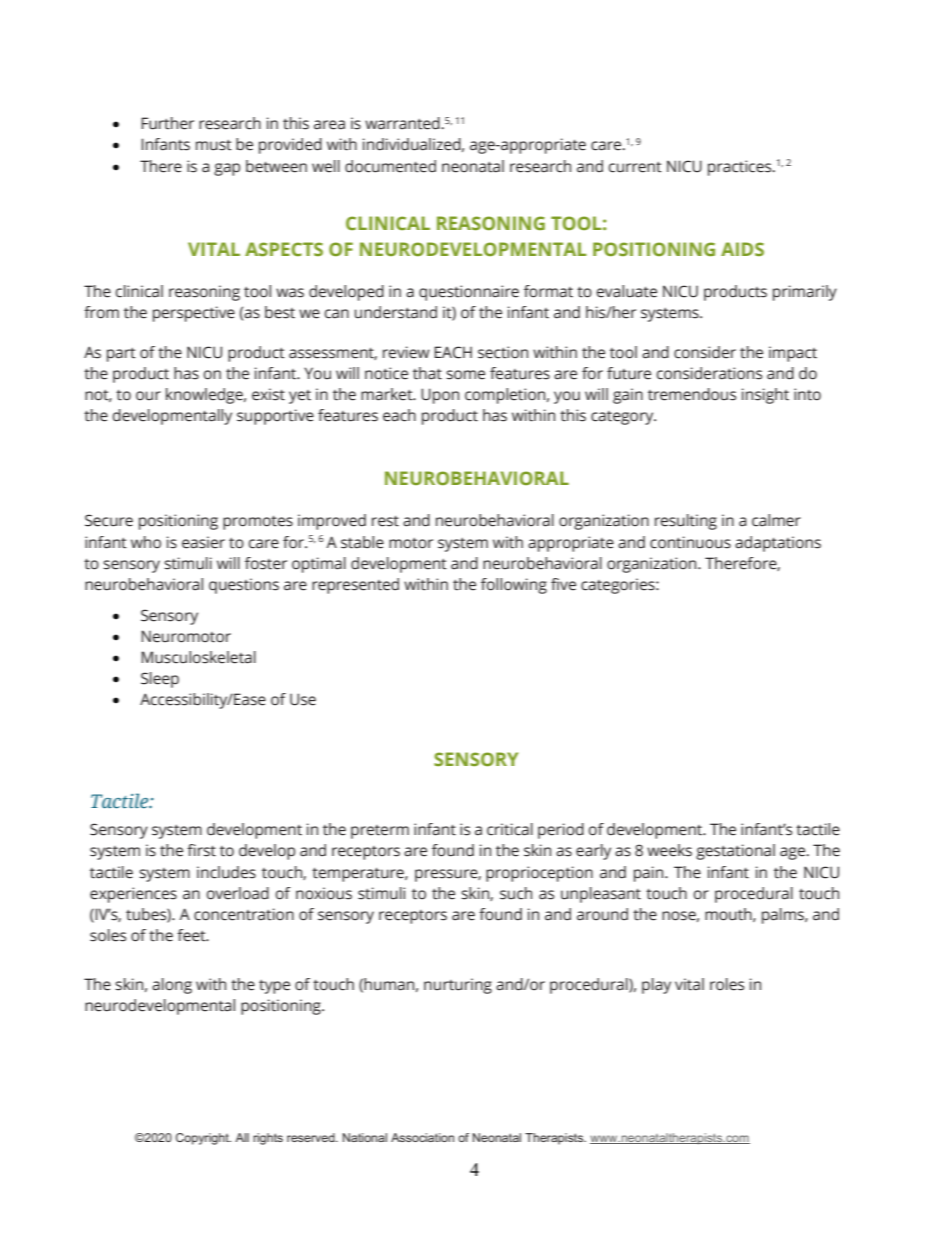 The width and height of the document is (952, 1233). What do you see at coordinates (214, 145) in the document?
I see `must` at bounding box center [214, 145].
